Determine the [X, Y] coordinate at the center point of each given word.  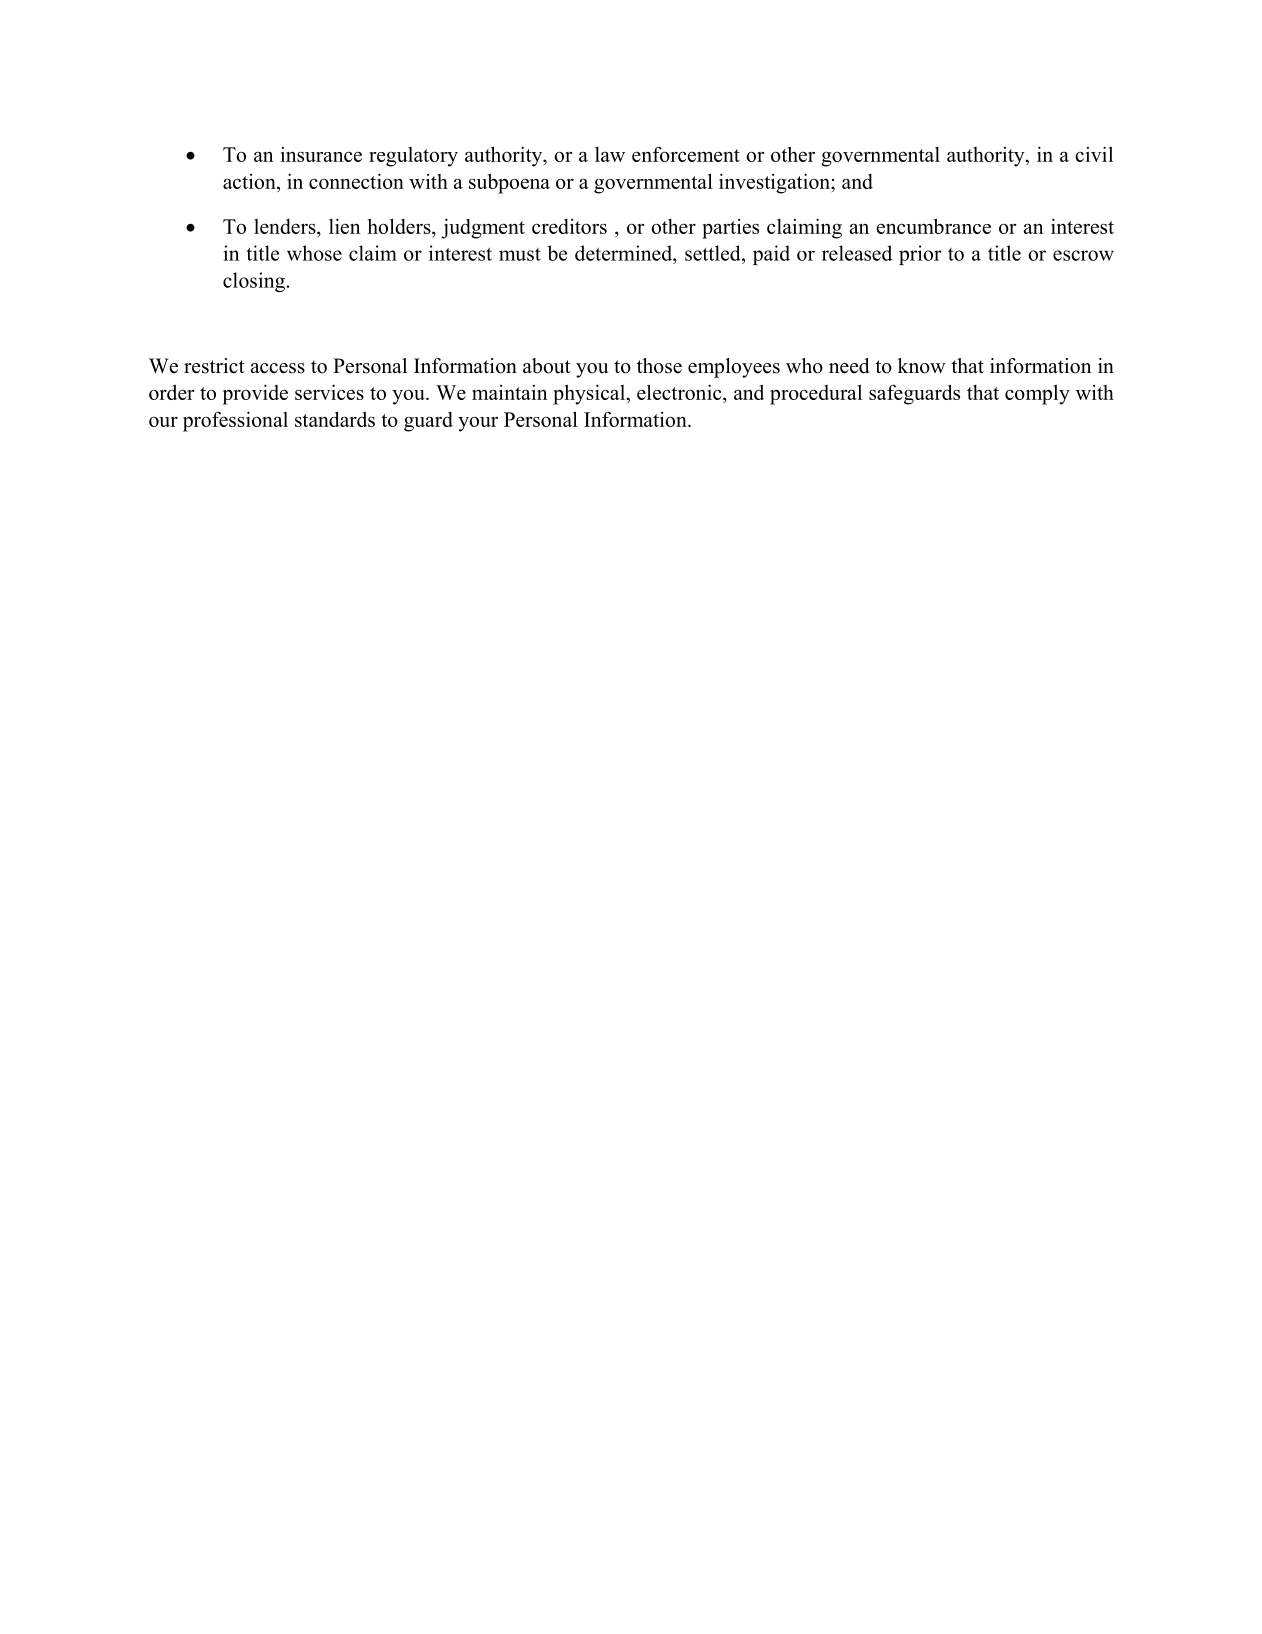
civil [1094, 154]
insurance [321, 154]
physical [590, 394]
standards [335, 419]
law [610, 154]
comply [1037, 394]
